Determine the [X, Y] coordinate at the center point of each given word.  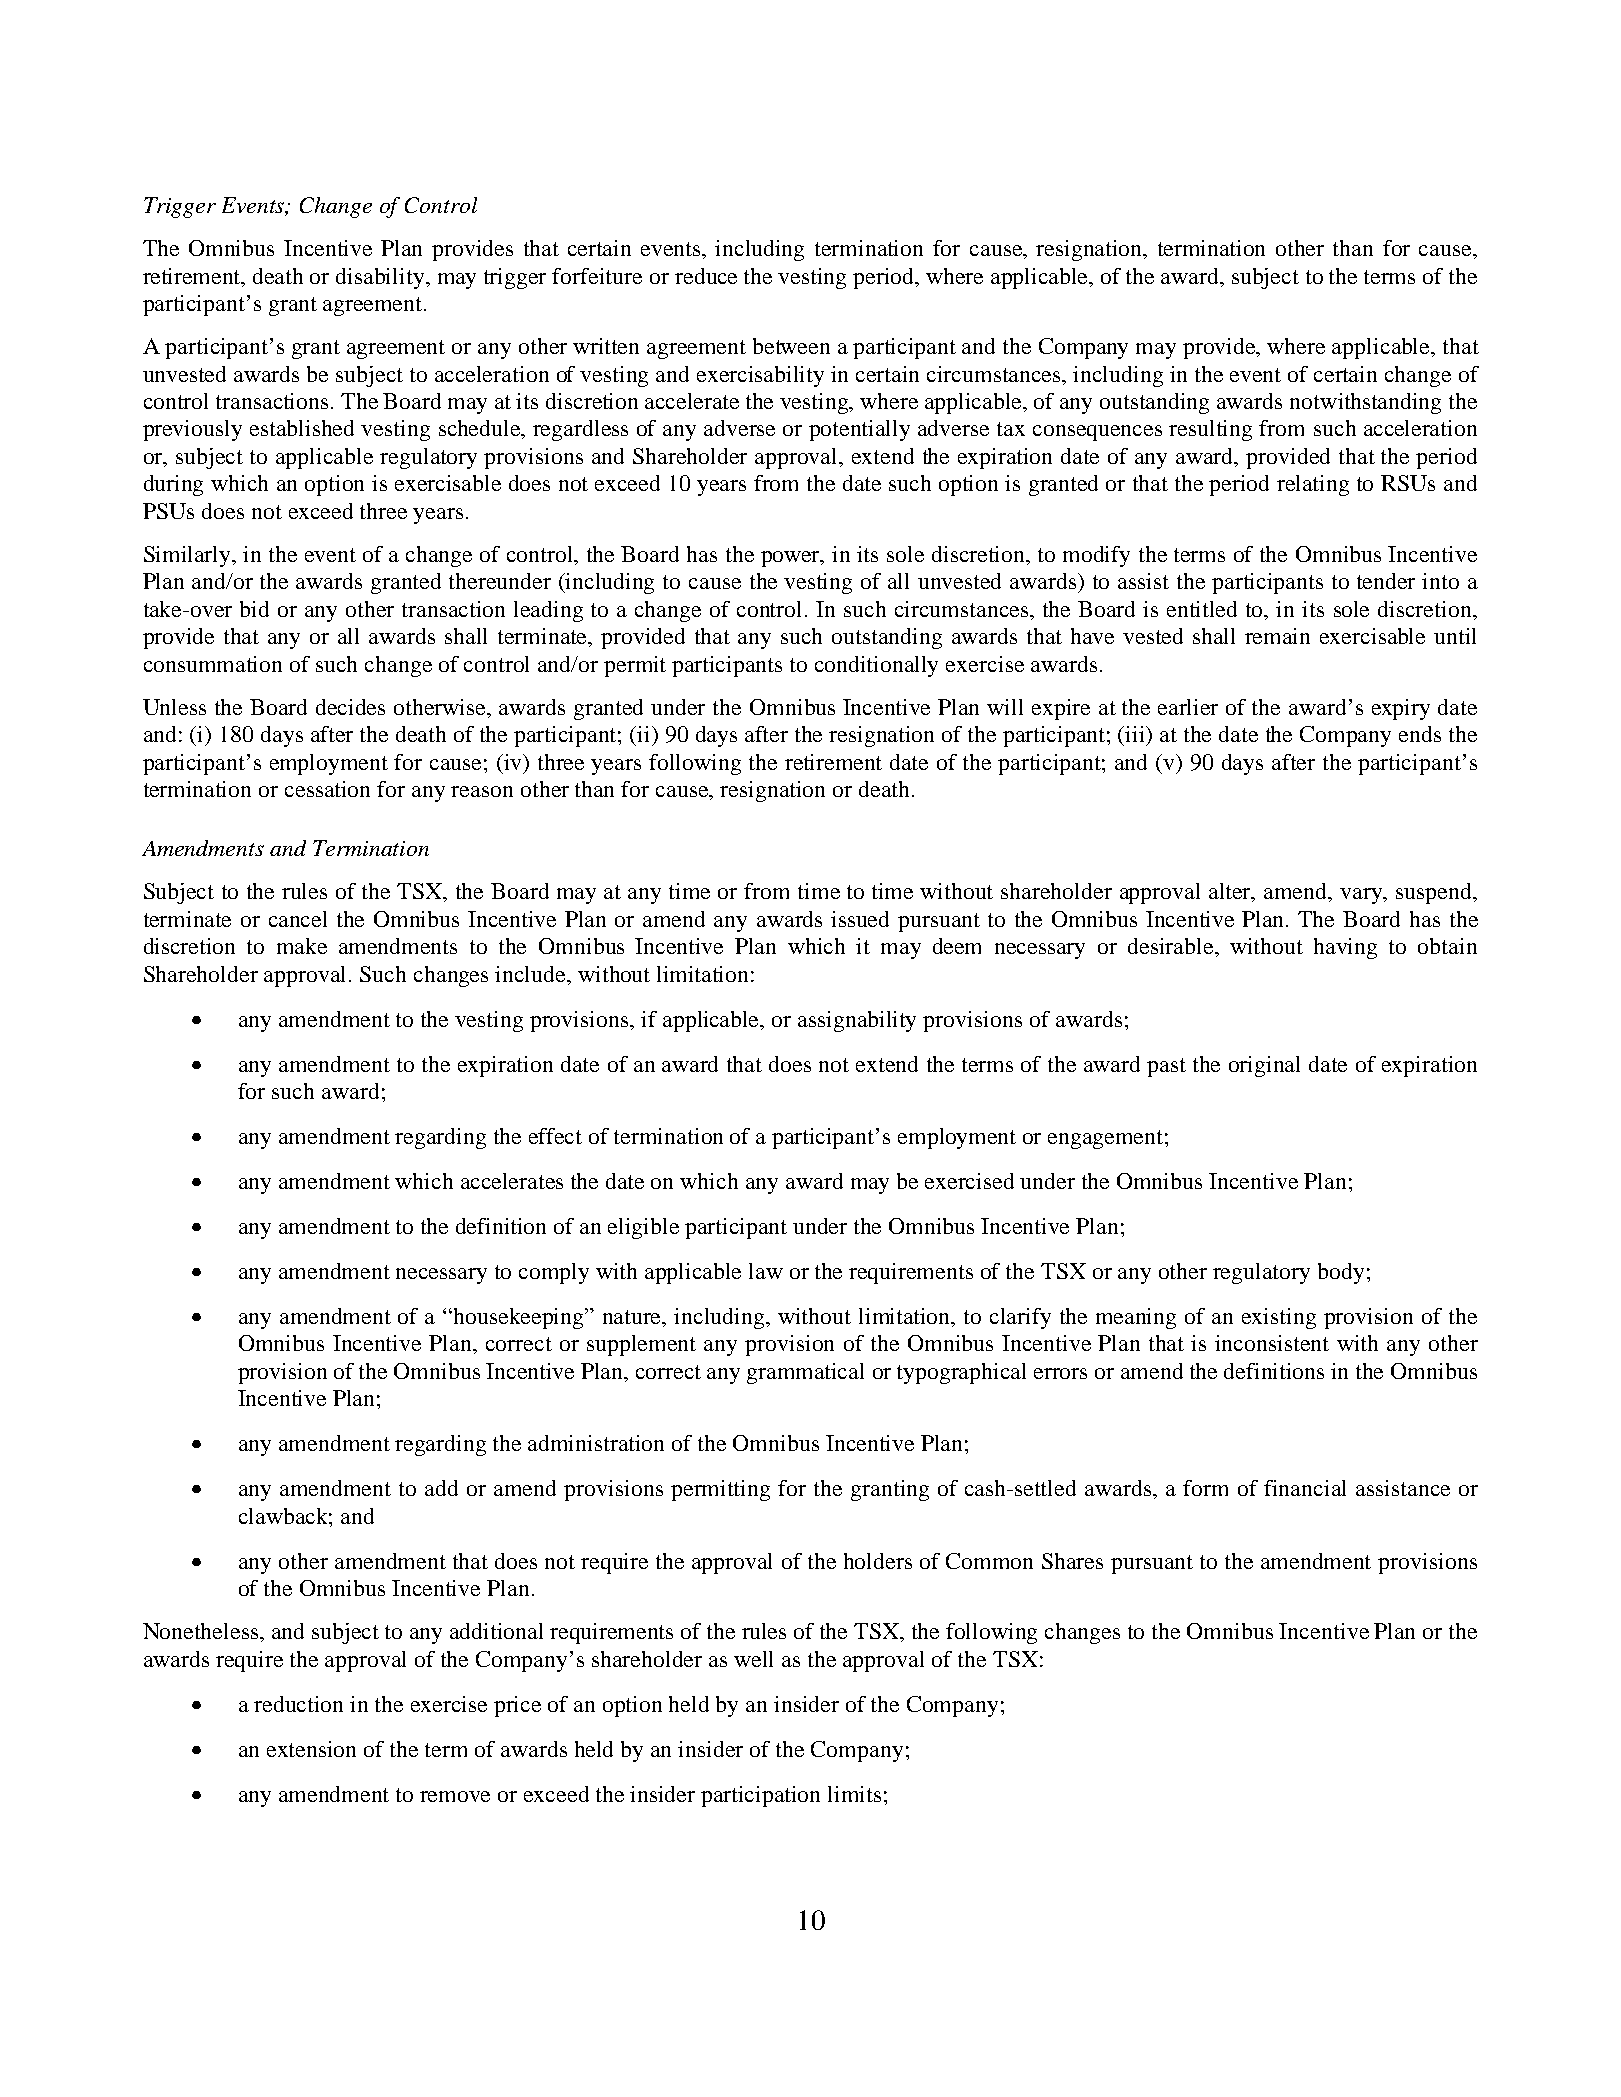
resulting [1210, 430]
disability [381, 278]
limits [854, 1794]
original [1264, 1066]
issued [860, 919]
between [791, 346]
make [302, 946]
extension [311, 1749]
